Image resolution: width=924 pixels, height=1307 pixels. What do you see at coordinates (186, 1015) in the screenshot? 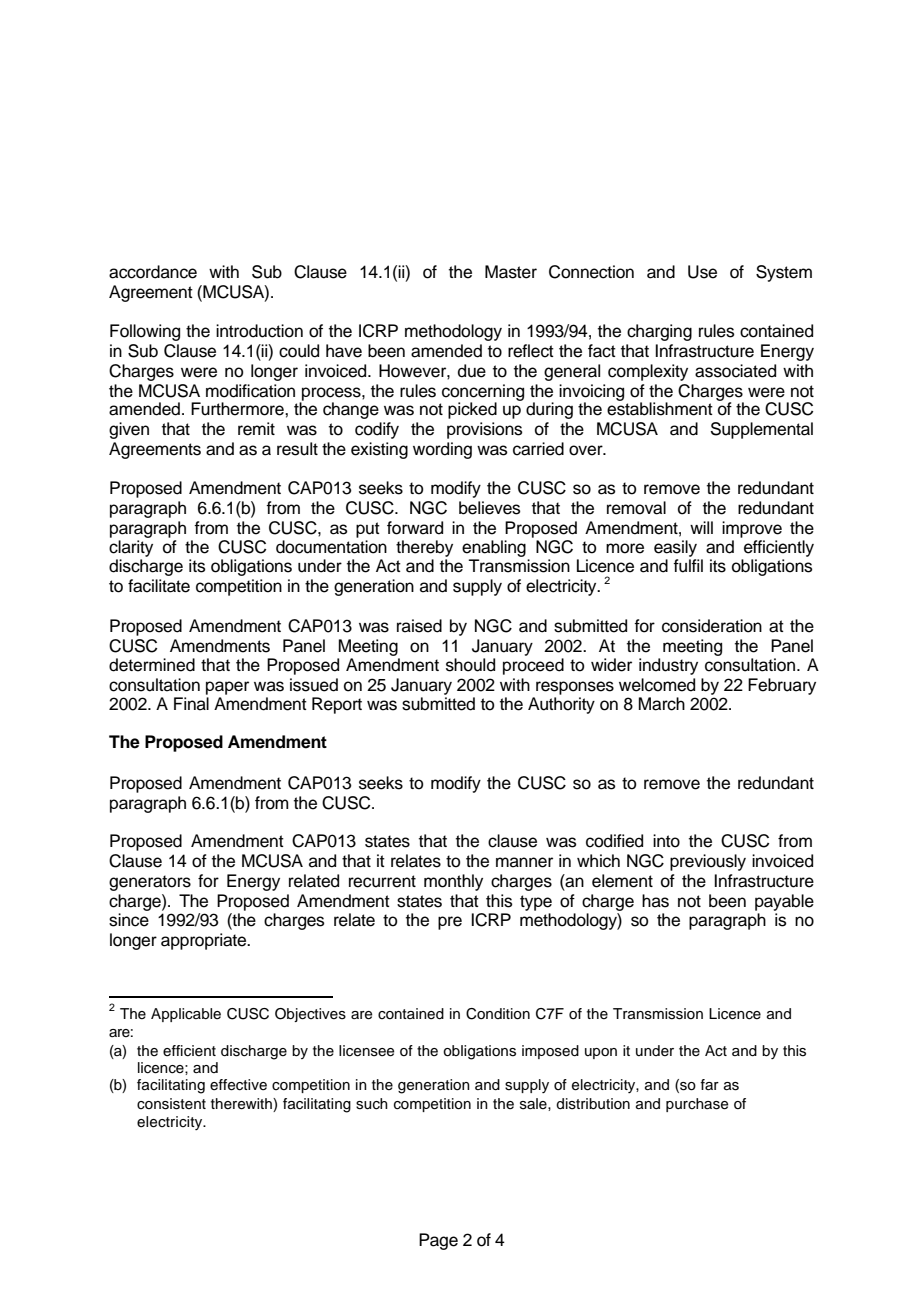
I see `Applicable` at bounding box center [186, 1015].
